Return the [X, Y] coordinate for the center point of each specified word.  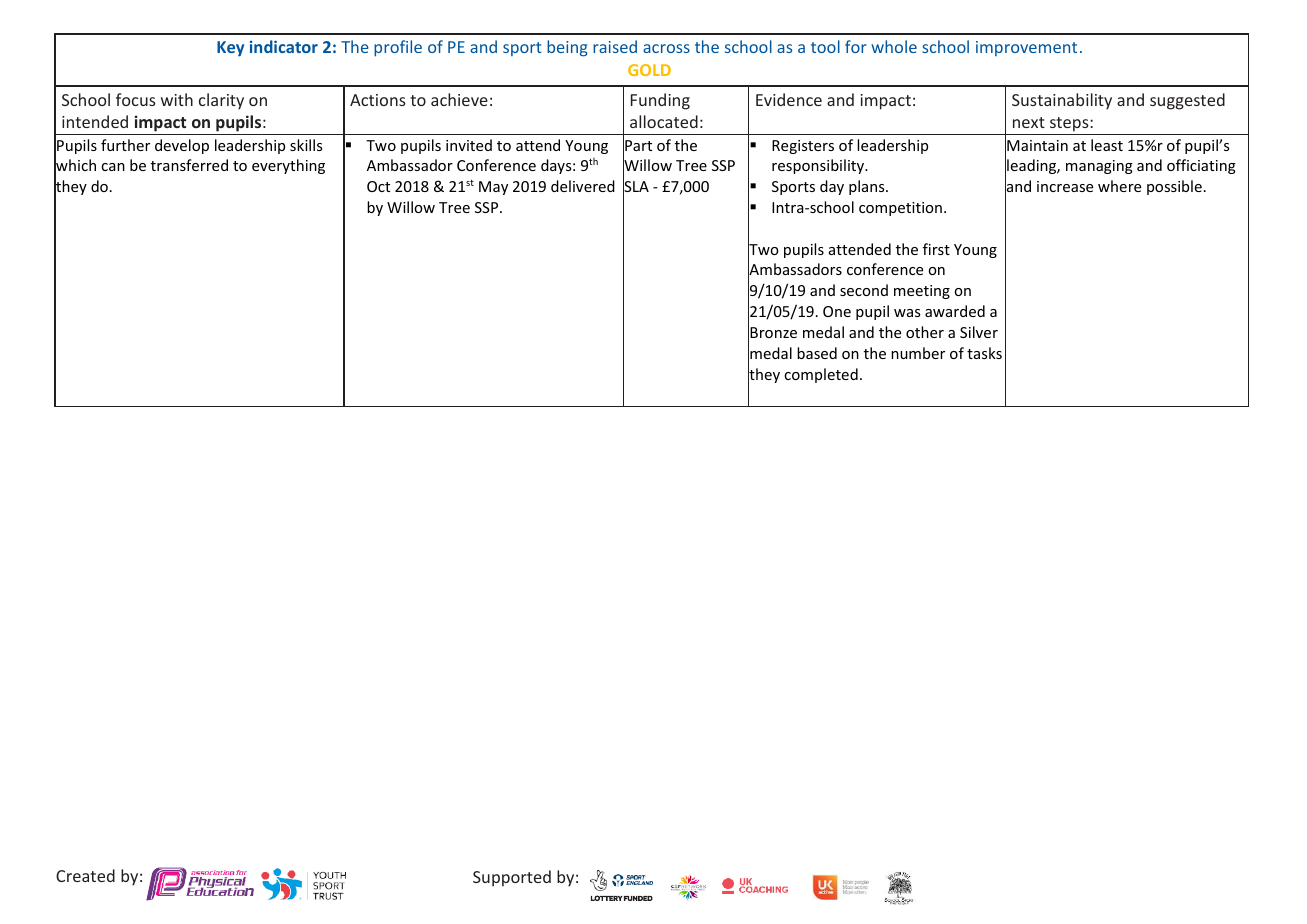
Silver [979, 332]
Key [230, 49]
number [918, 353]
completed [821, 375]
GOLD [649, 70]
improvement [1026, 48]
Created [85, 875]
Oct [378, 186]
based [817, 353]
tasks [984, 353]
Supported [512, 878]
